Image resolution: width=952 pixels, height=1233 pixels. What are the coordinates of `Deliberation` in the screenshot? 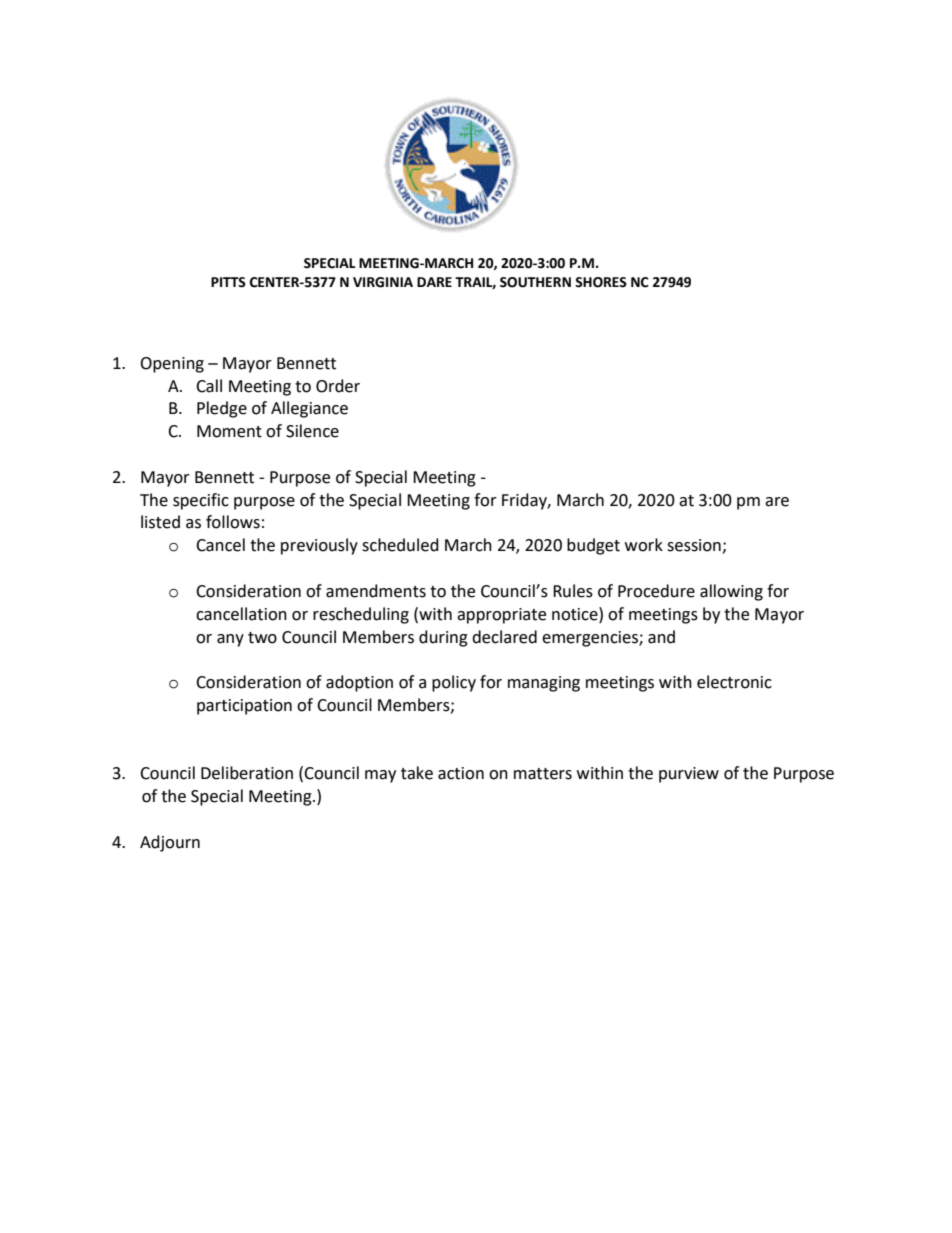 It's located at (247, 773).
